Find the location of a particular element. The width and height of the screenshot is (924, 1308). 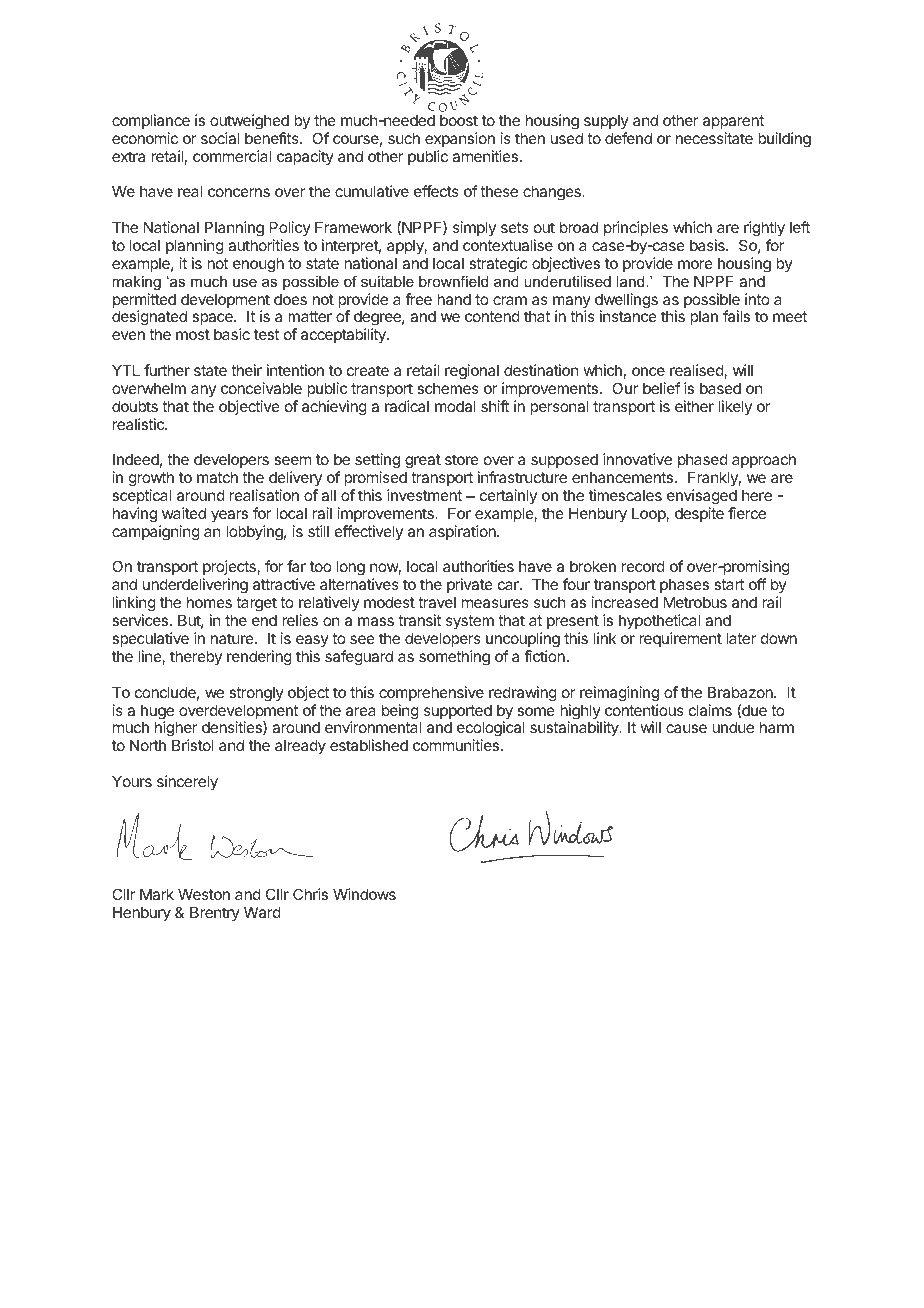

nature is located at coordinates (233, 638).
